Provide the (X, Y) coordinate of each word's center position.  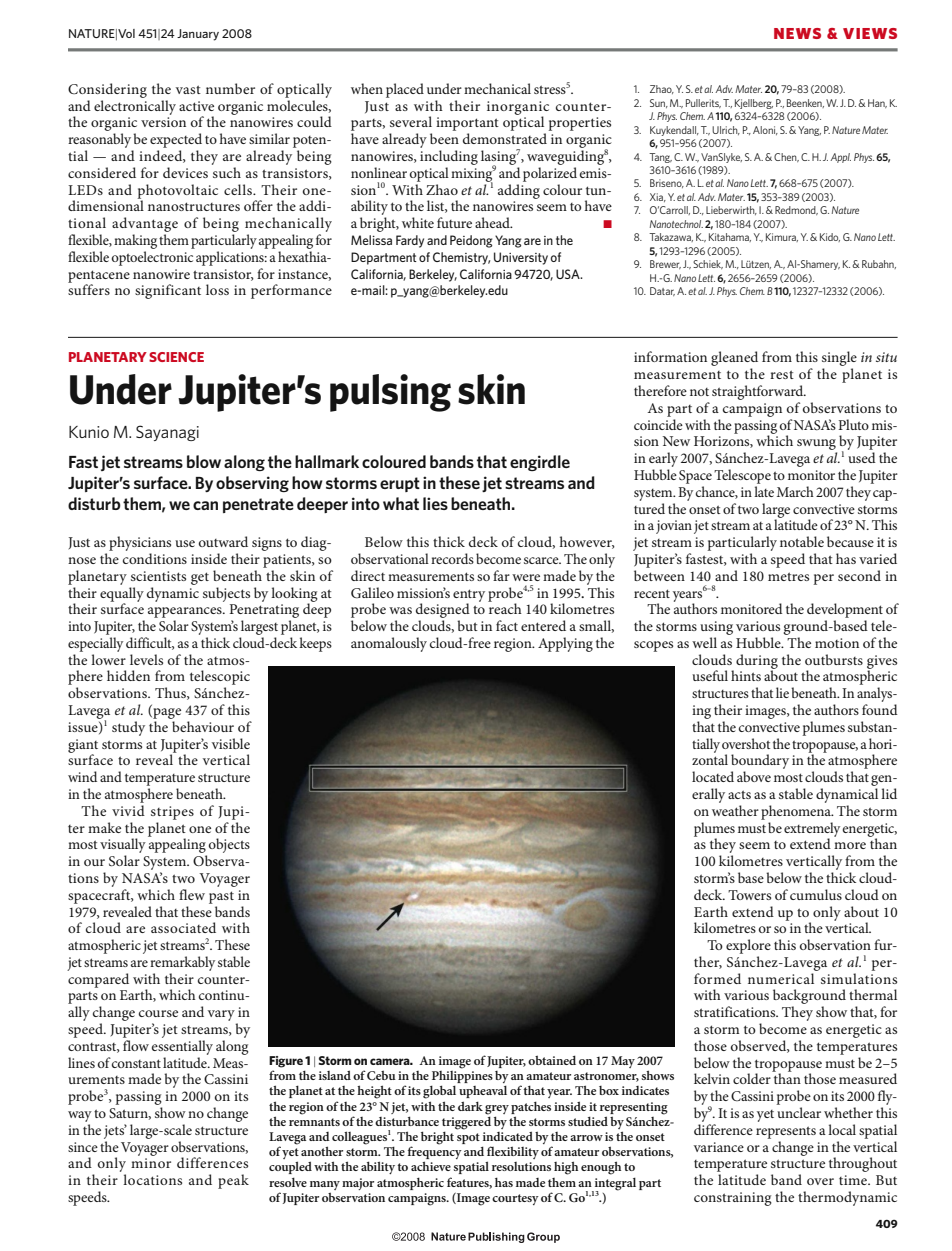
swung (817, 446)
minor (151, 1163)
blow (204, 461)
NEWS (797, 33)
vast (188, 89)
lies (435, 503)
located (713, 776)
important (467, 124)
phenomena (797, 812)
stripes (172, 813)
